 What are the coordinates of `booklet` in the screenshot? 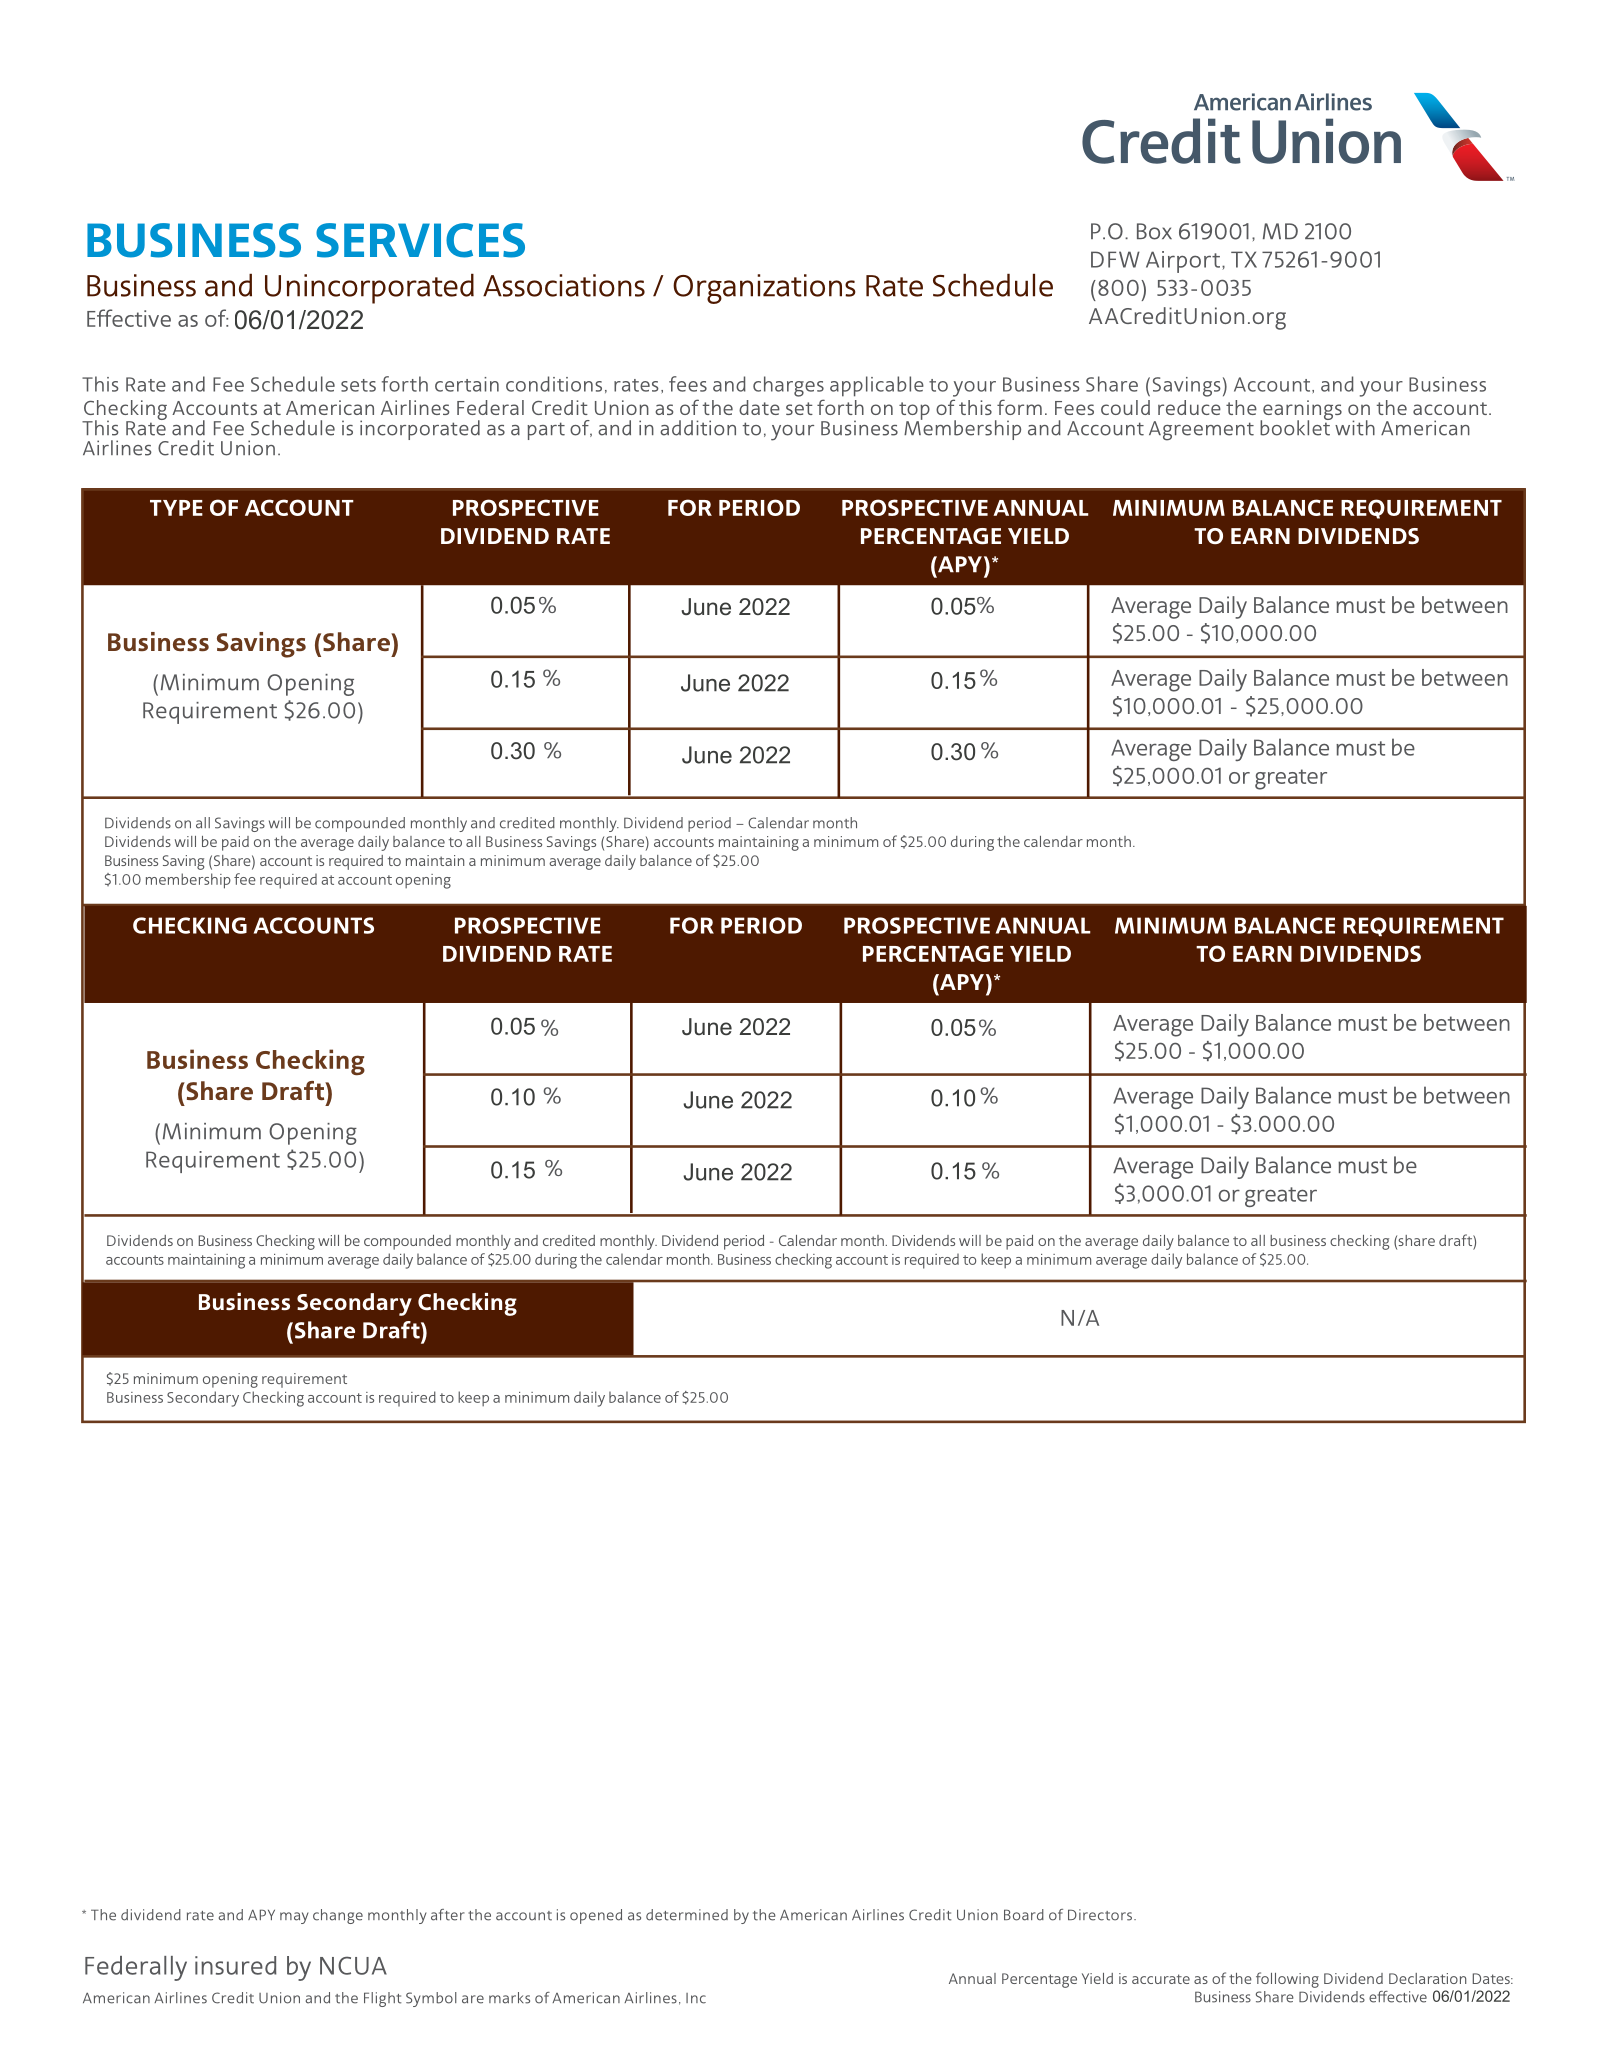 It's located at (1296, 427).
